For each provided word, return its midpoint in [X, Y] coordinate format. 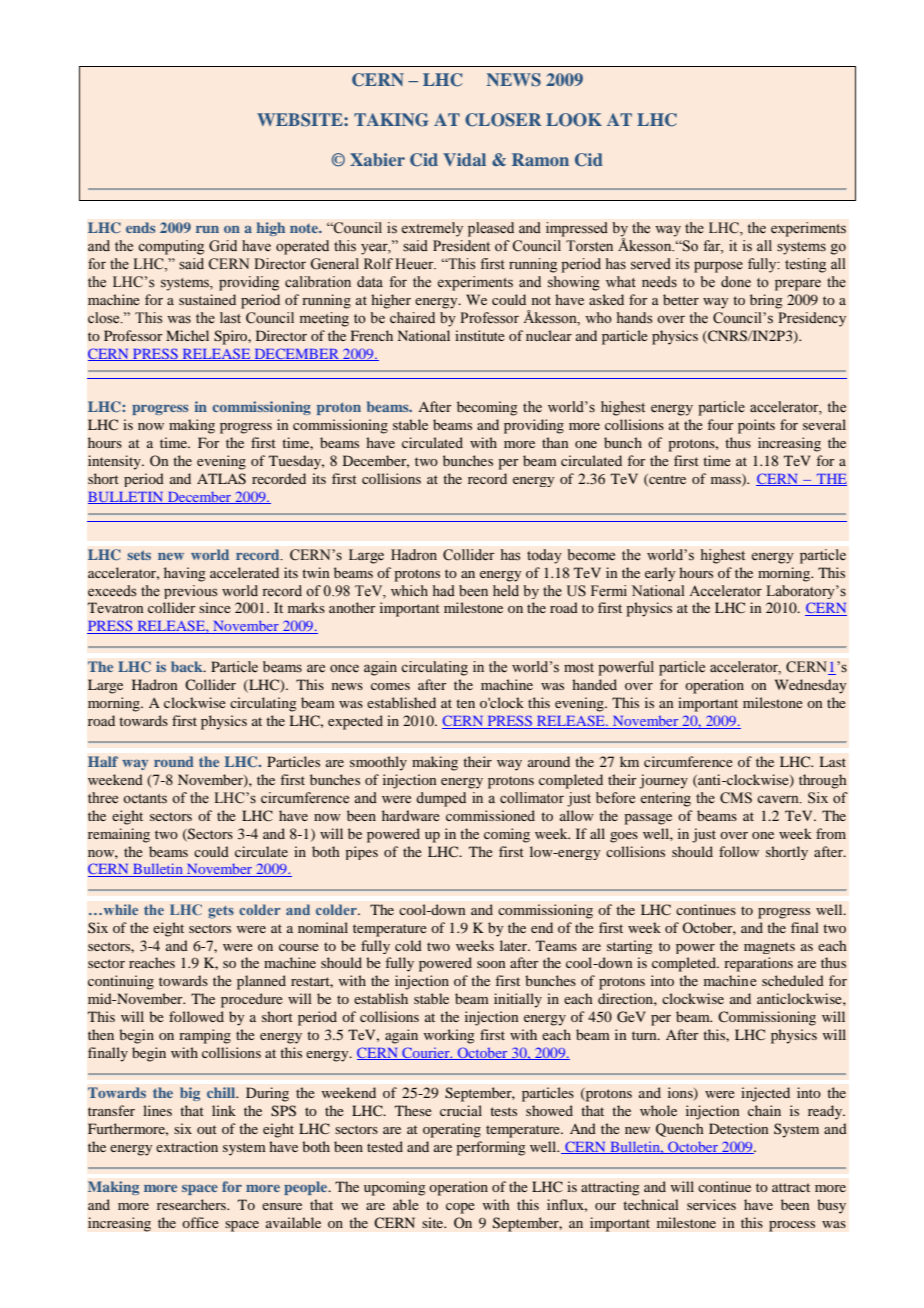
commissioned [490, 815]
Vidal [464, 159]
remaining [119, 835]
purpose [718, 267]
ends [140, 227]
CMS [736, 798]
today [544, 556]
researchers [192, 1204]
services [711, 1204]
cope [460, 1208]
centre [666, 480]
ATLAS [221, 479]
